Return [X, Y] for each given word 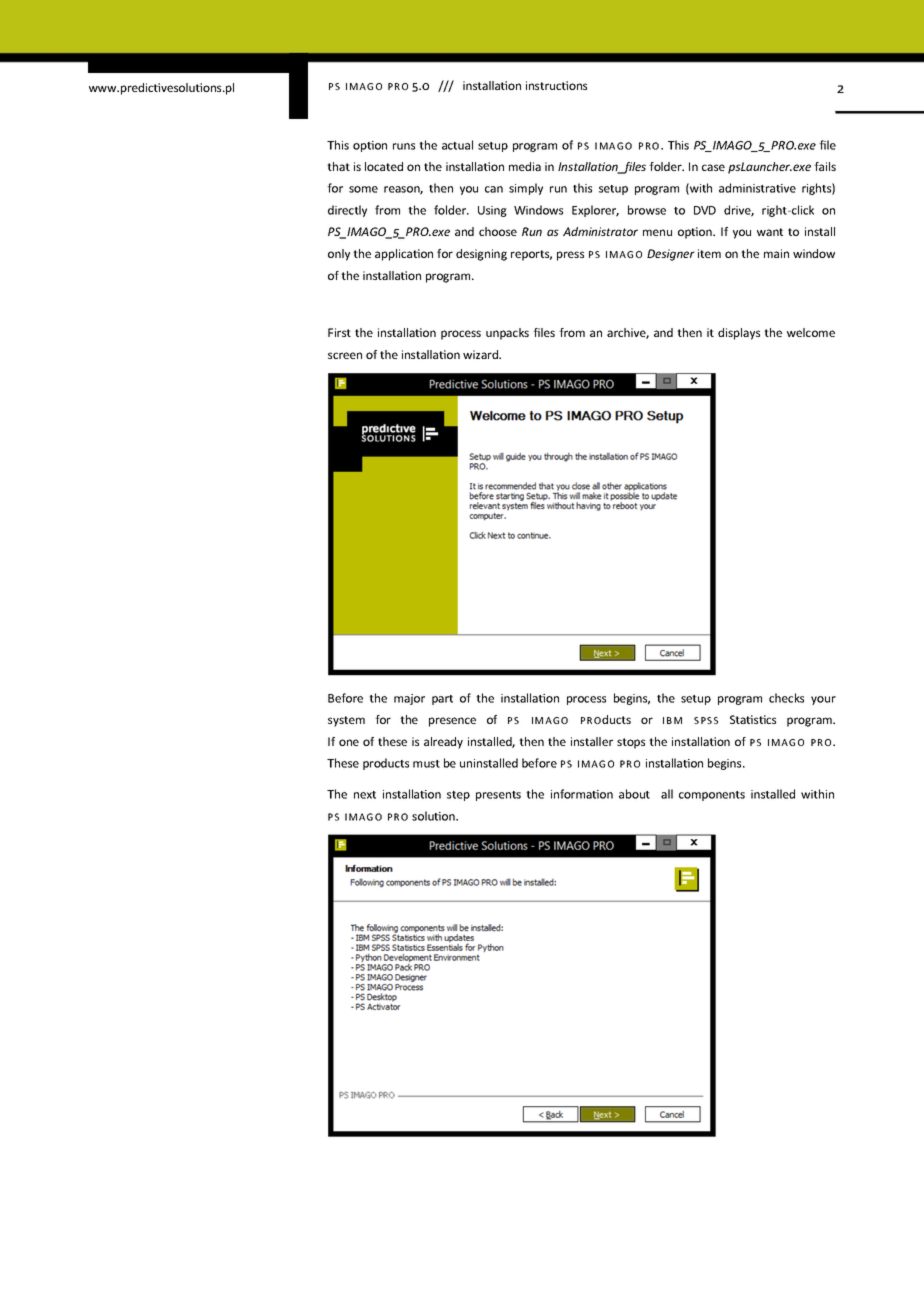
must [426, 764]
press [570, 256]
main [776, 253]
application [404, 255]
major [409, 699]
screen [345, 355]
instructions [556, 85]
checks [786, 698]
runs [404, 146]
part [442, 700]
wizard [482, 354]
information [582, 794]
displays [739, 334]
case [713, 167]
